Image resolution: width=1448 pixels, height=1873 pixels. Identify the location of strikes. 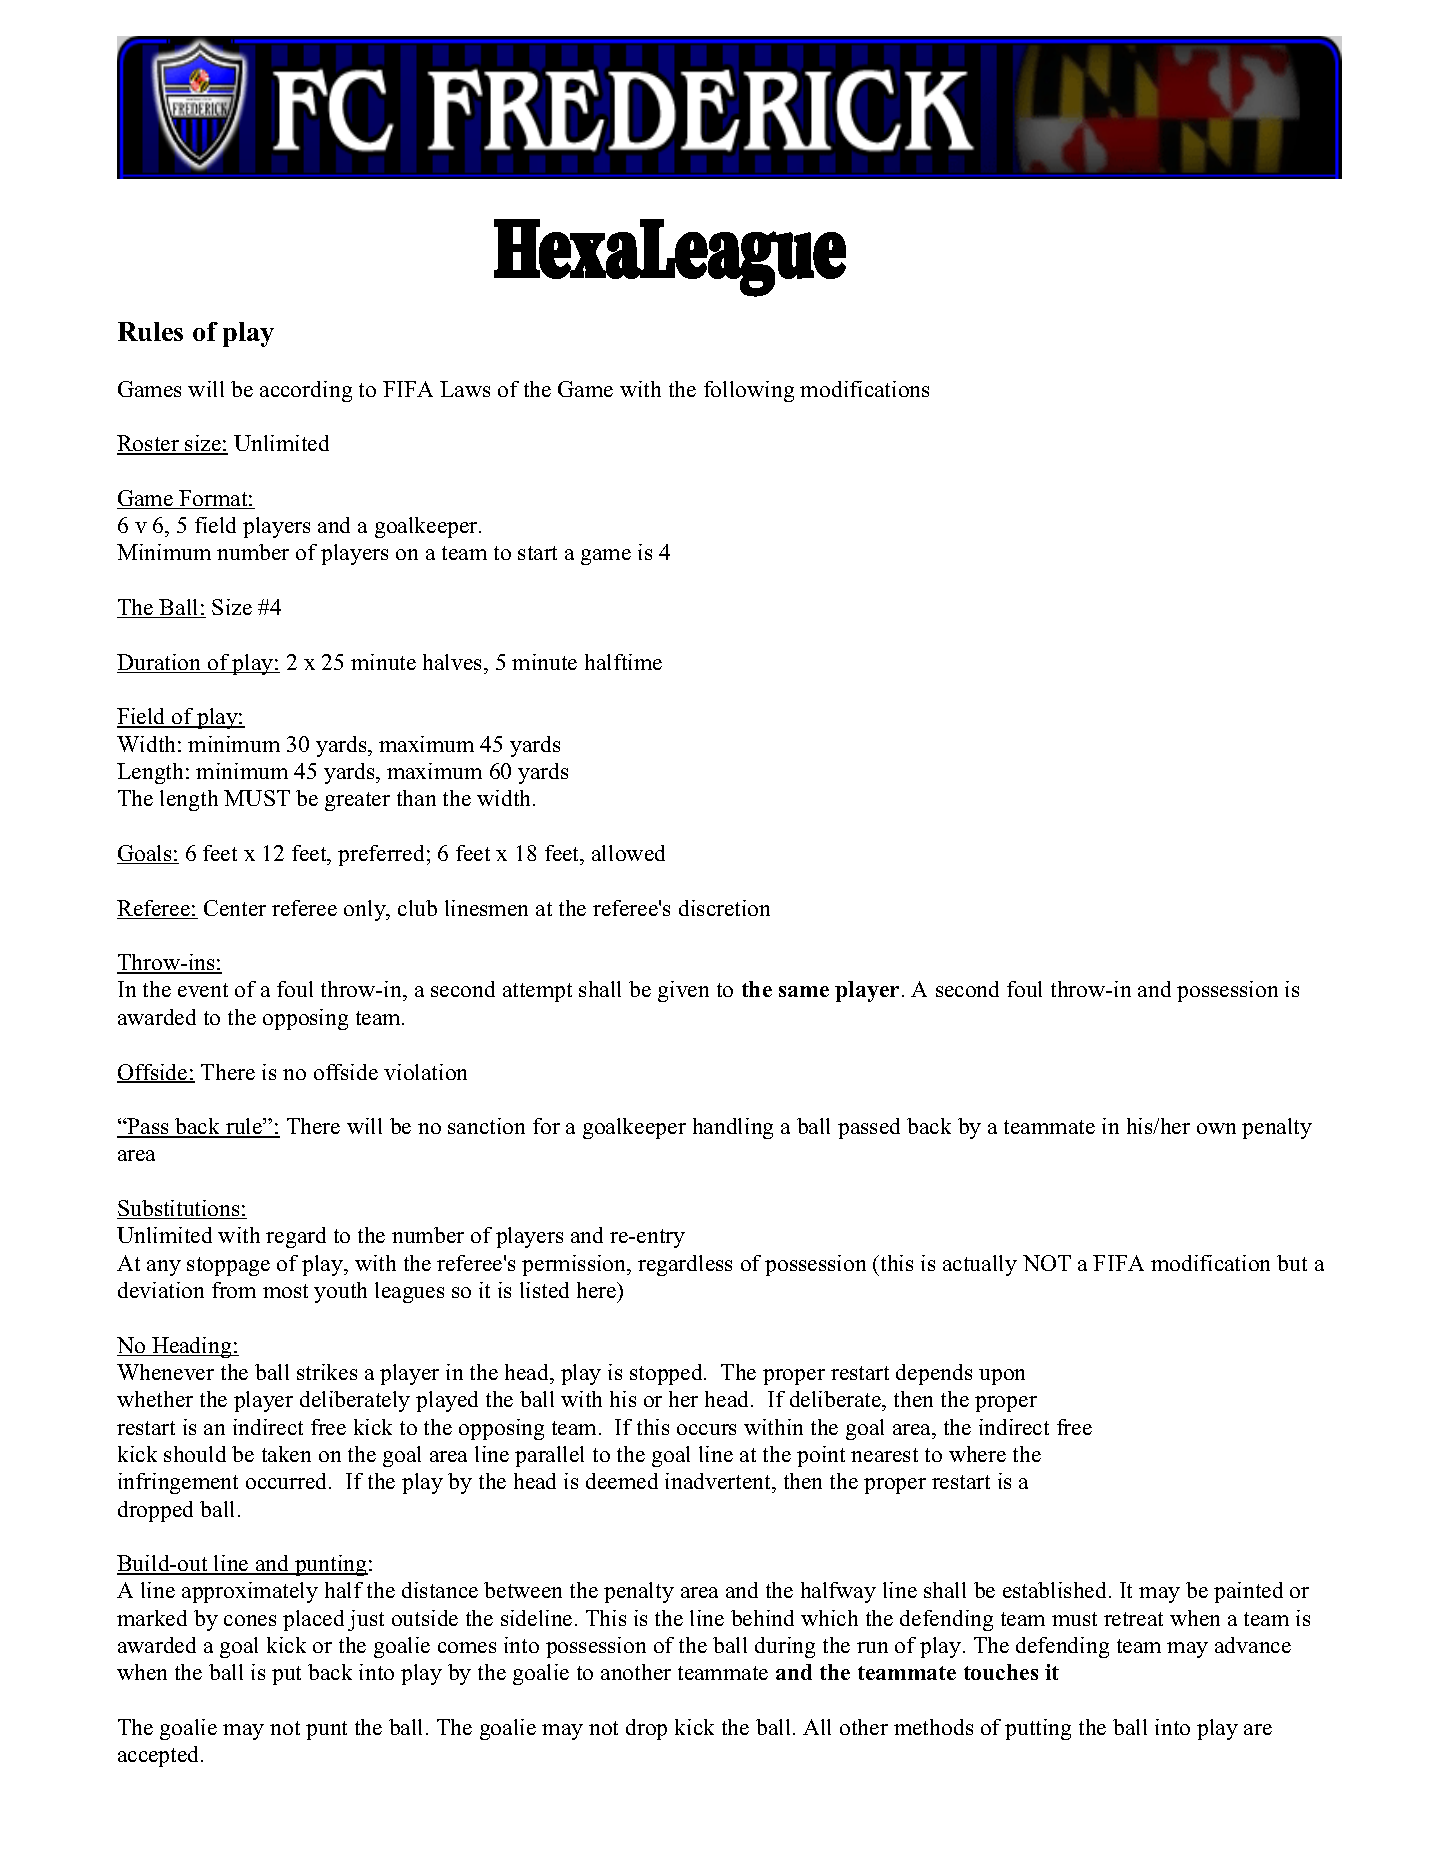
(327, 1372).
